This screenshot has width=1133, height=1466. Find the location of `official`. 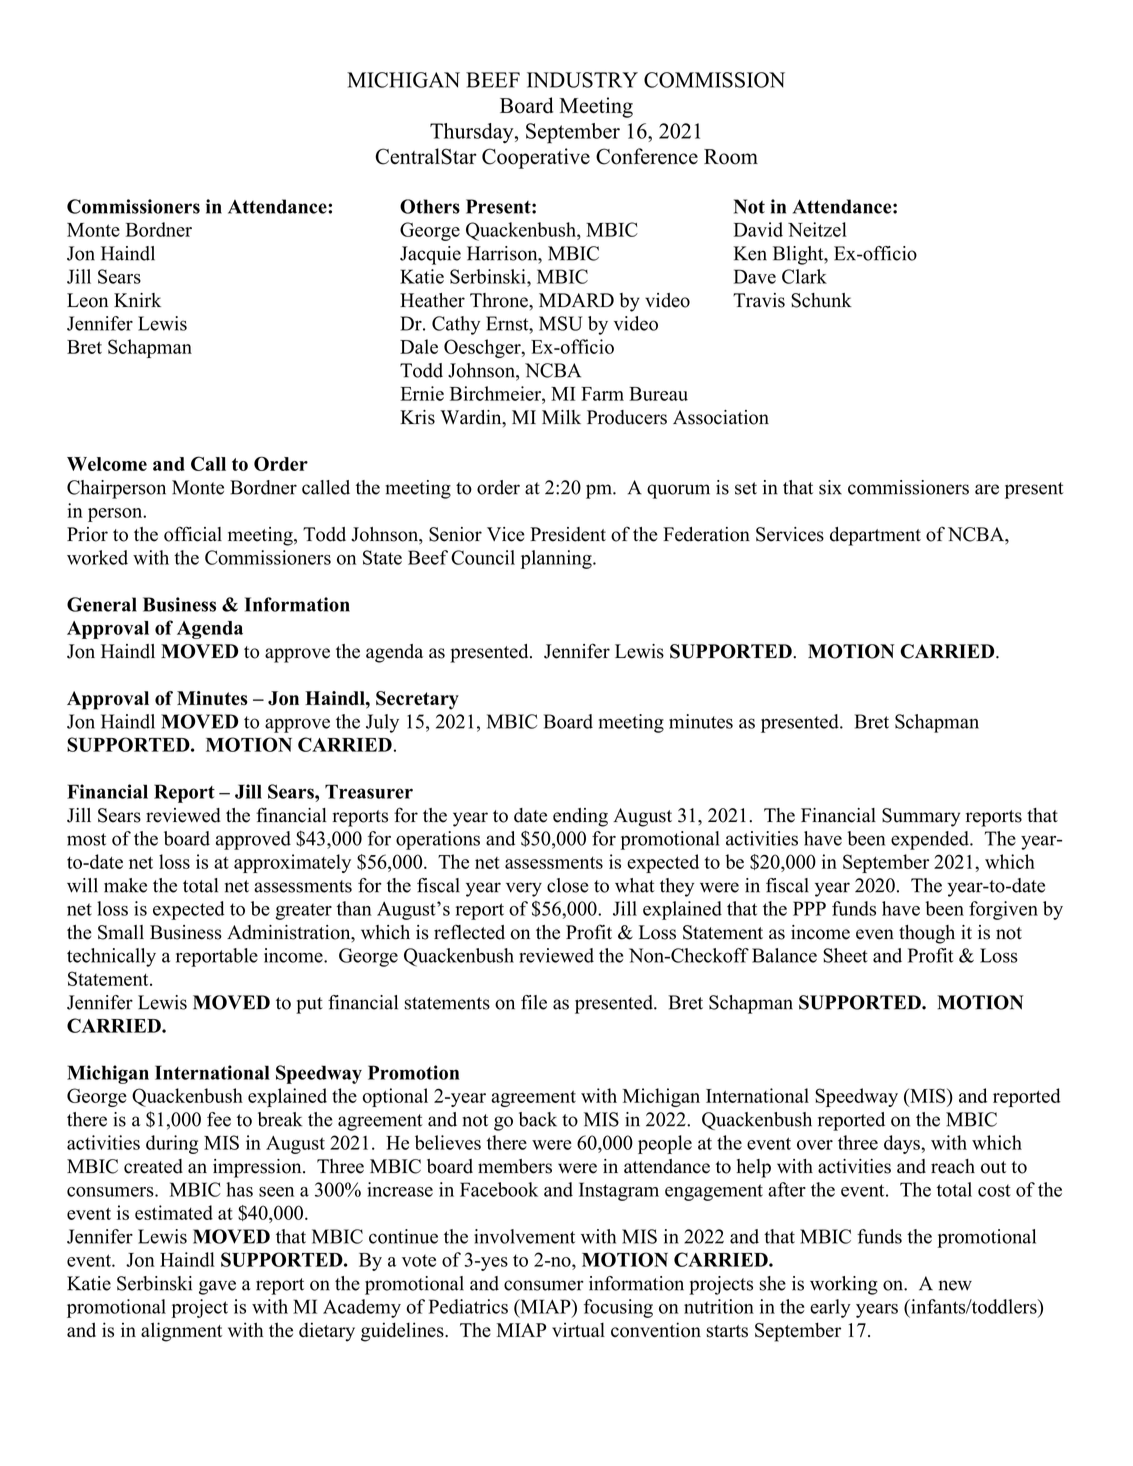

official is located at coordinates (193, 534).
